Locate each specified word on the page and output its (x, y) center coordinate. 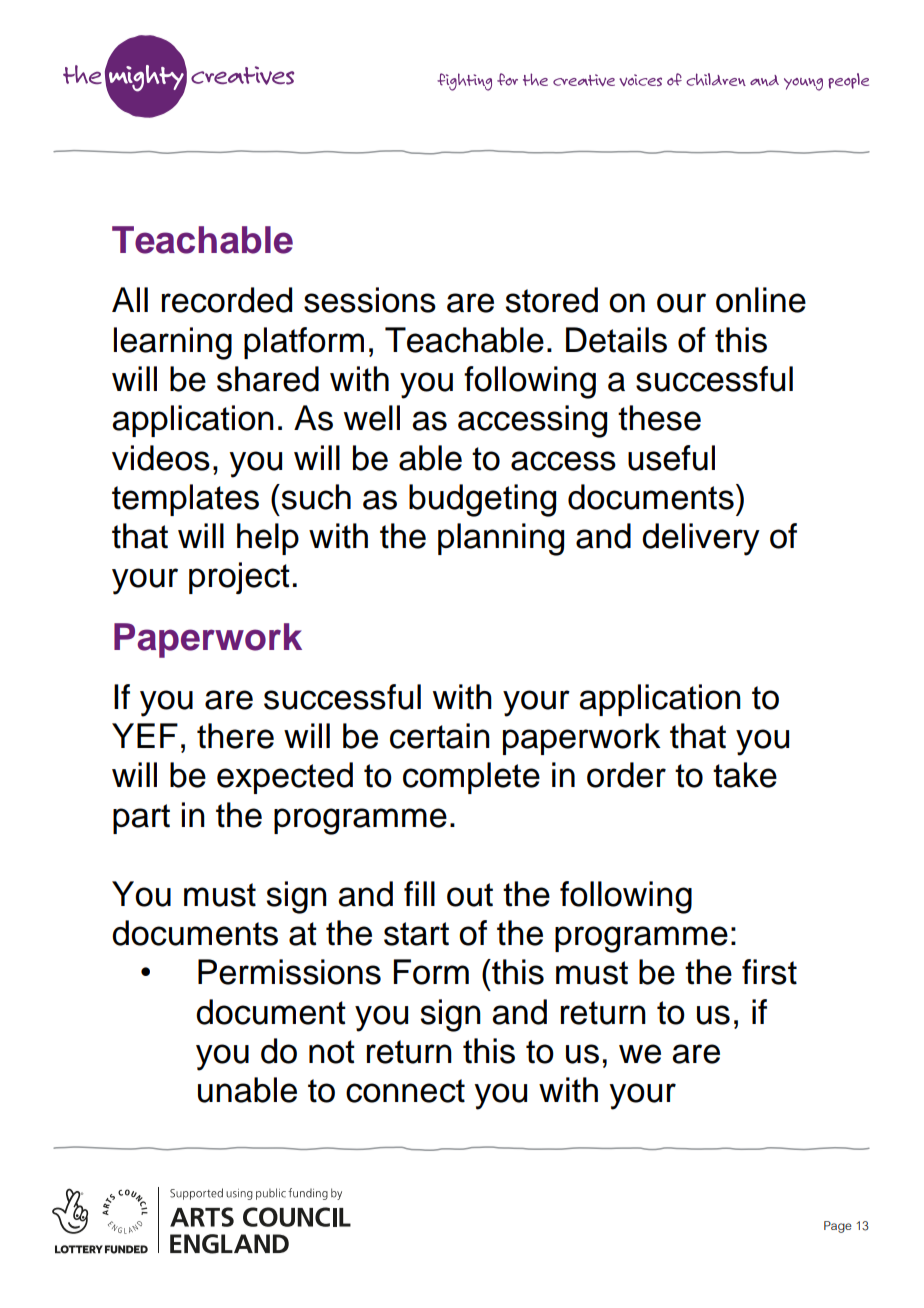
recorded (227, 300)
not (332, 1052)
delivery (701, 539)
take (745, 775)
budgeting (482, 500)
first (769, 972)
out (470, 895)
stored (552, 300)
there (235, 736)
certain (440, 736)
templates (185, 500)
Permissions (289, 972)
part (141, 819)
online (761, 300)
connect (405, 1091)
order (626, 775)
